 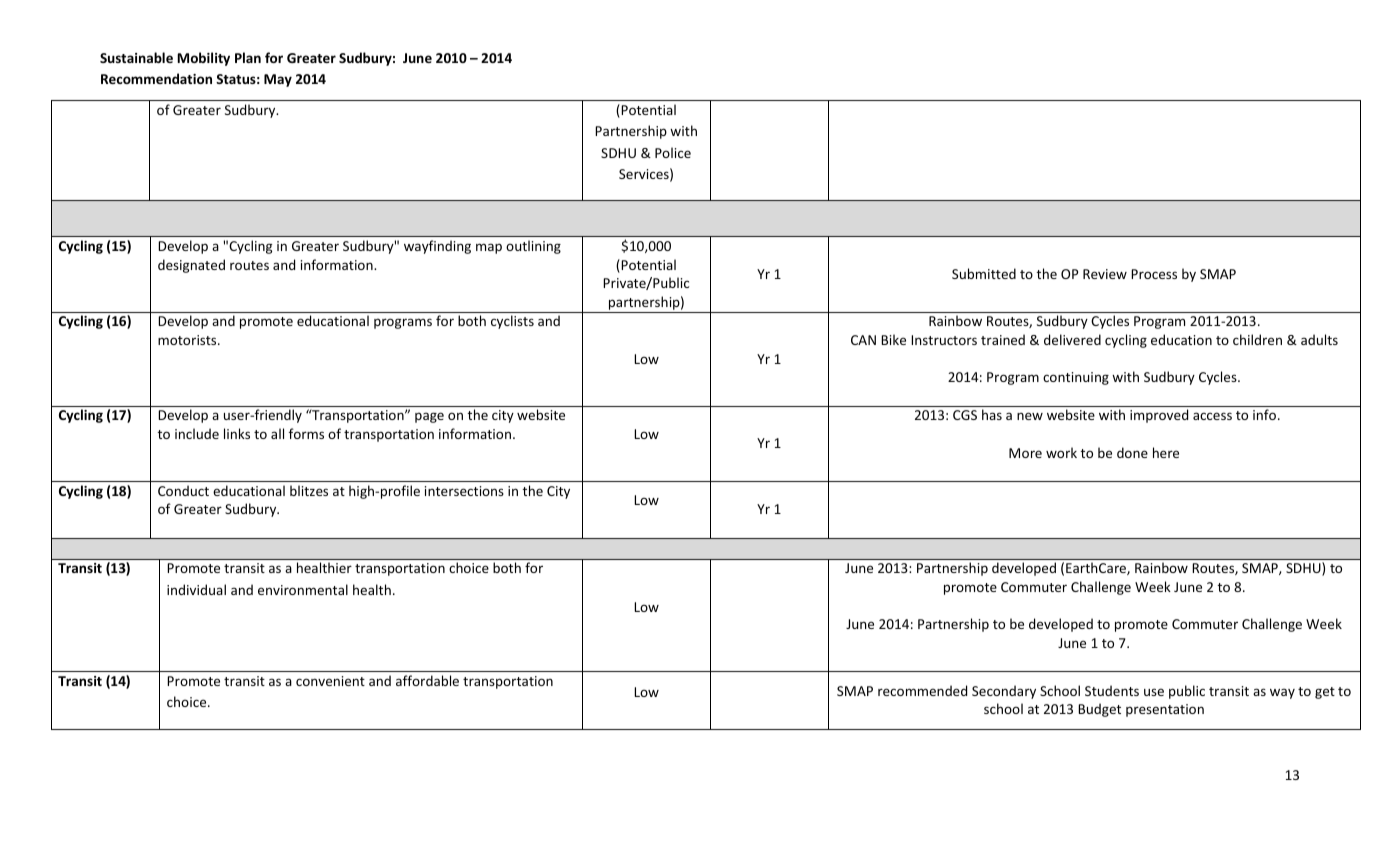 I want to click on recommended, so click(x=922, y=690).
